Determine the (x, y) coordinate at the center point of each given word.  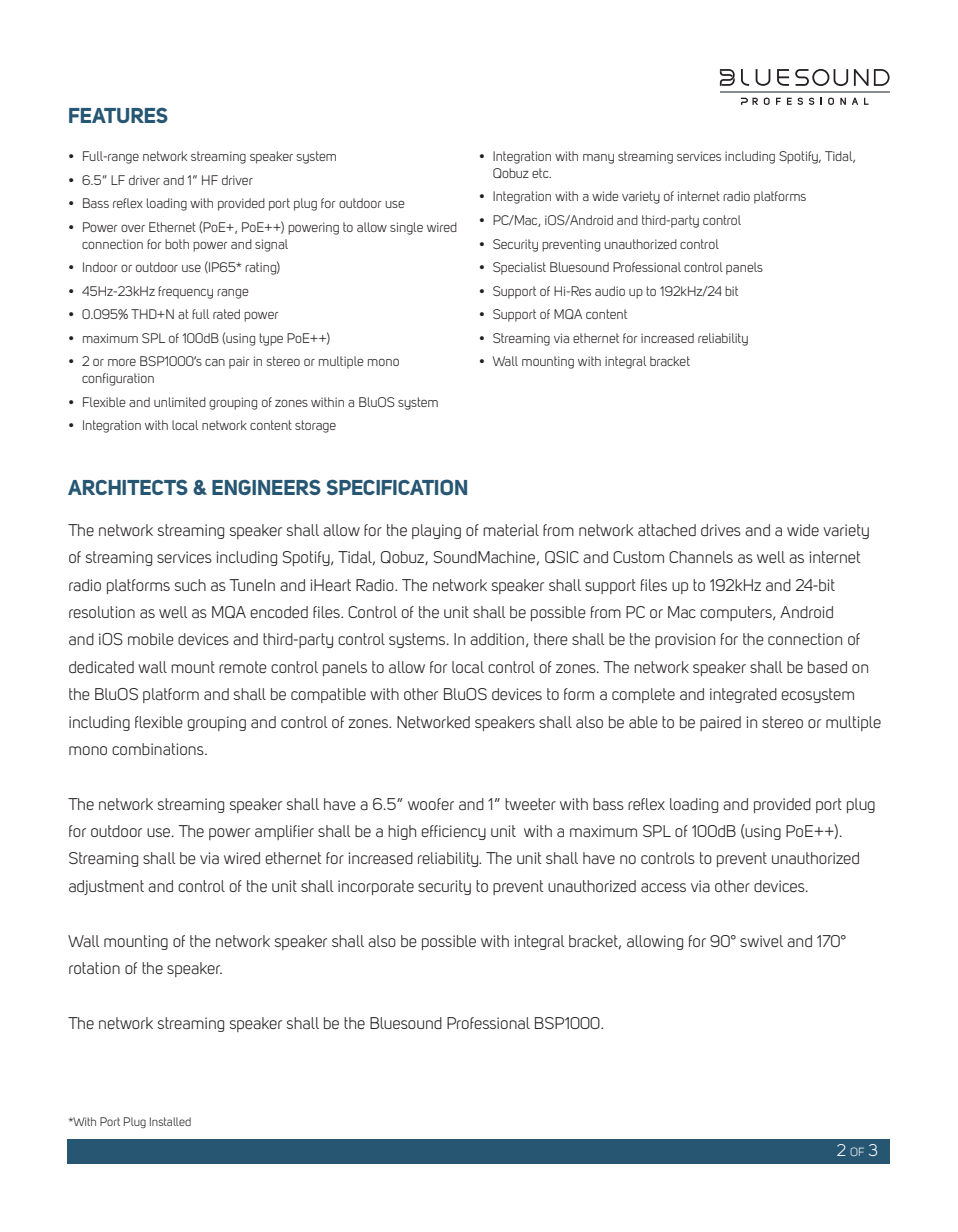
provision (685, 640)
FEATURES (118, 115)
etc (541, 173)
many (598, 159)
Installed (170, 1121)
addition (497, 639)
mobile (151, 639)
